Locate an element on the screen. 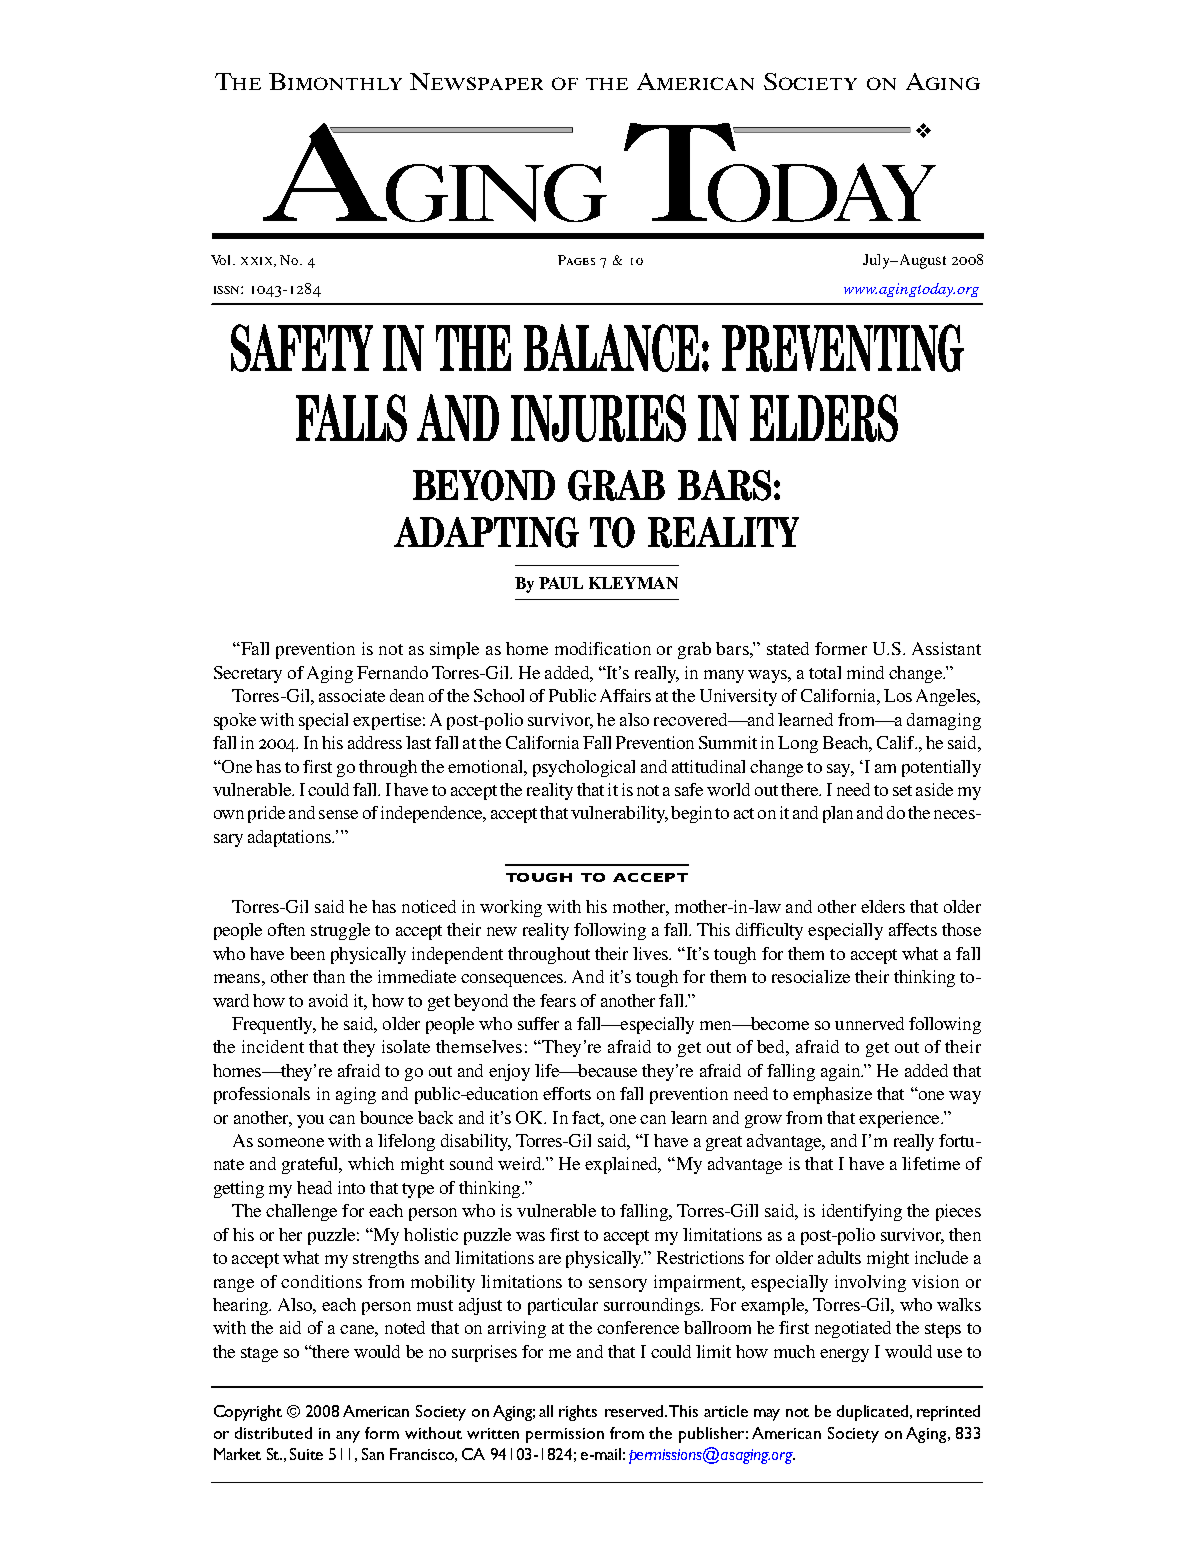  rights is located at coordinates (578, 1413).
